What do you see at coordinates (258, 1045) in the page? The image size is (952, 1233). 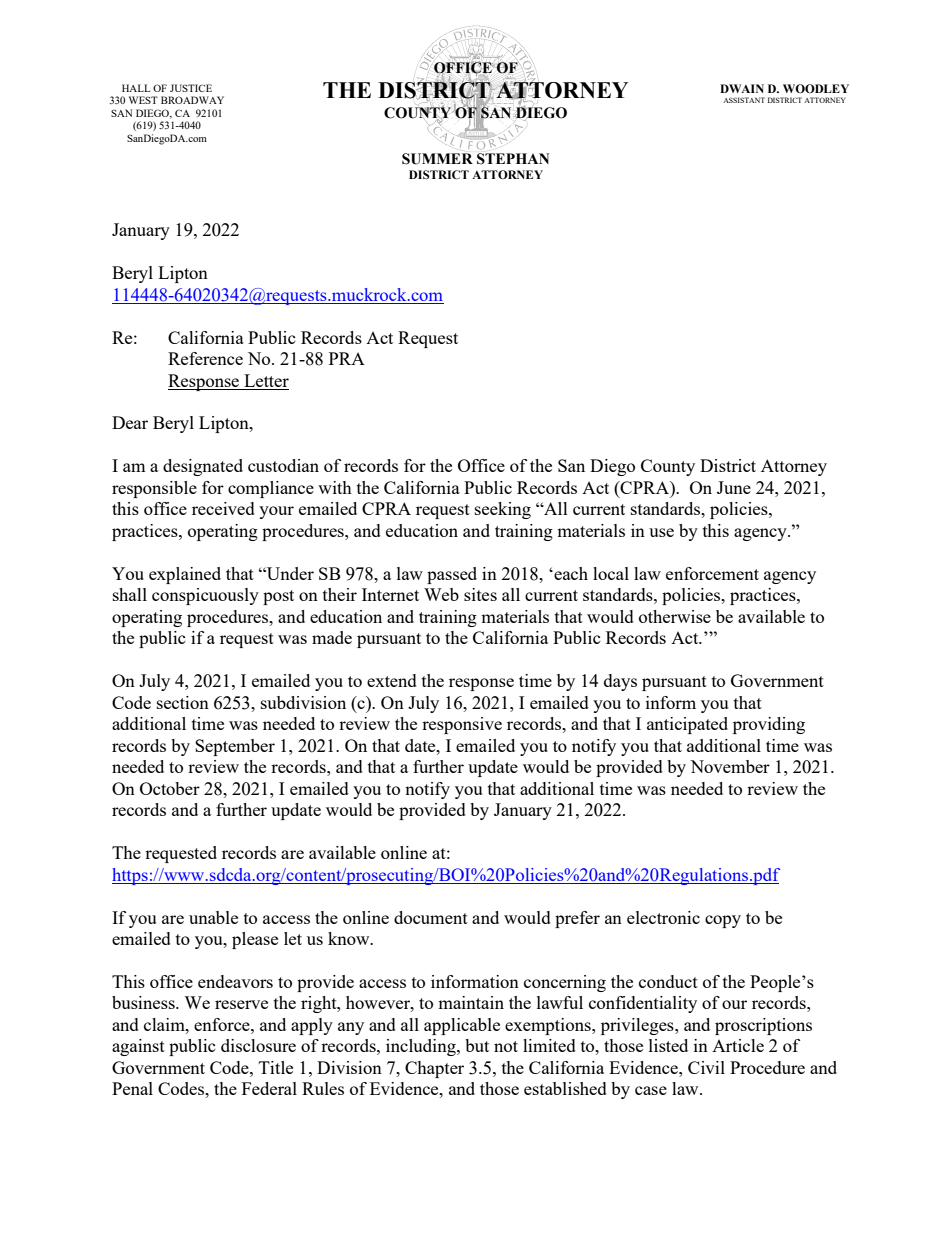 I see `disclosure` at bounding box center [258, 1045].
